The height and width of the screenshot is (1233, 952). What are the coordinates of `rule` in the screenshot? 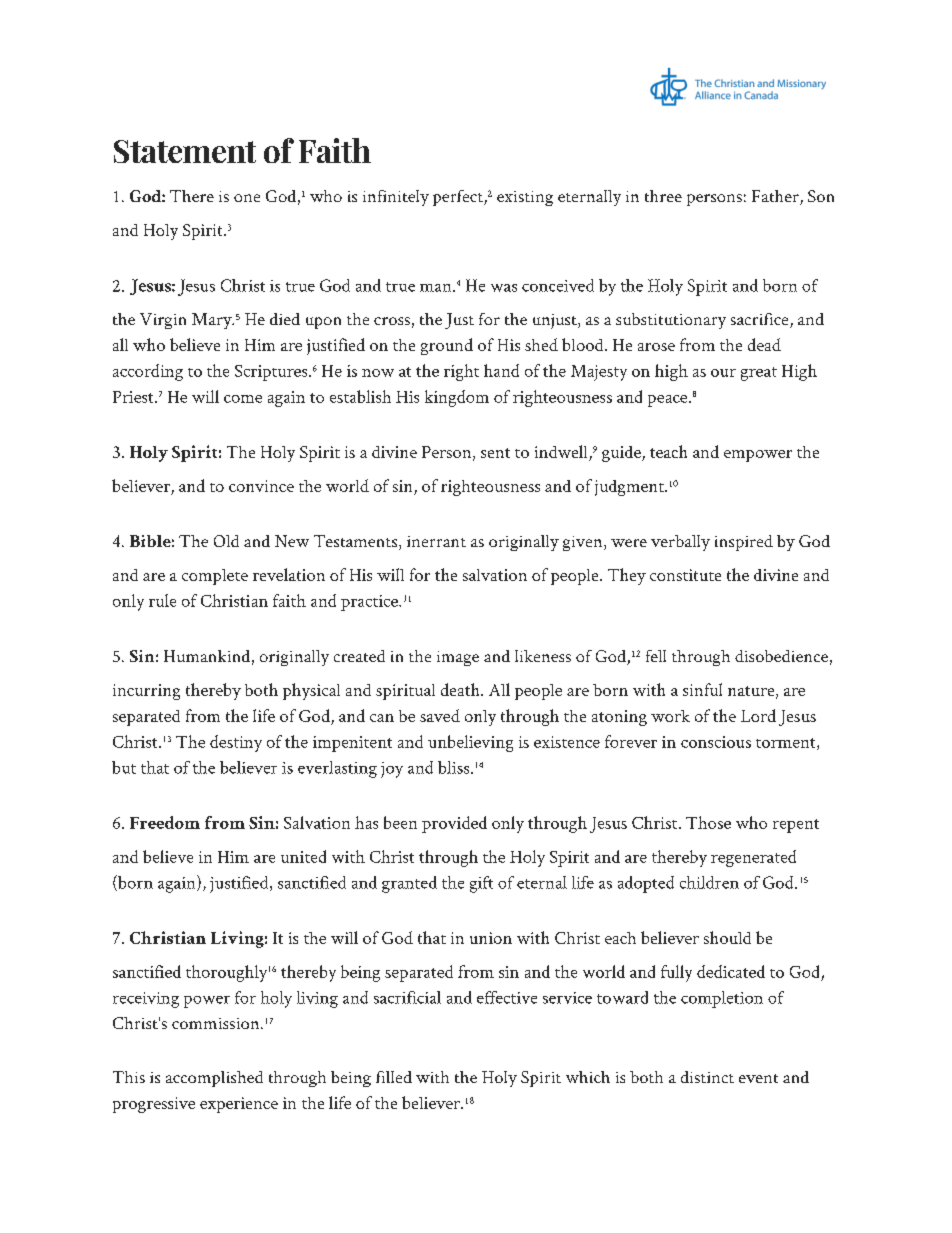 It's located at (162, 600).
